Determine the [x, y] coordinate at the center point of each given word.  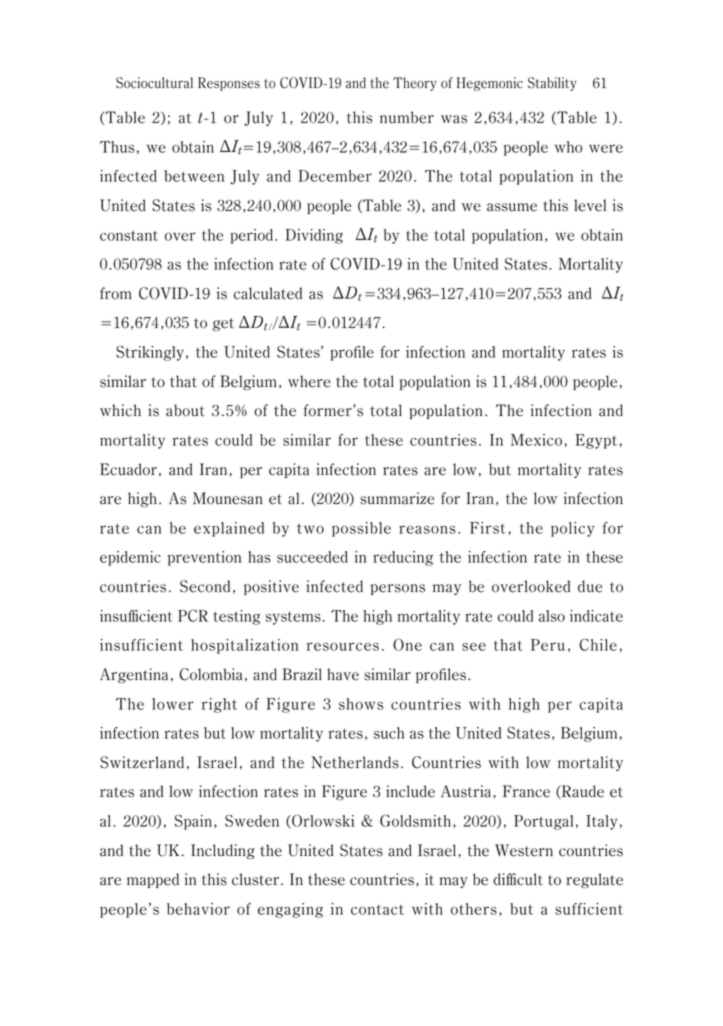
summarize [397, 498]
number [407, 117]
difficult [518, 879]
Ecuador [128, 469]
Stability [552, 84]
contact [377, 909]
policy [572, 529]
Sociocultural [154, 83]
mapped [153, 880]
